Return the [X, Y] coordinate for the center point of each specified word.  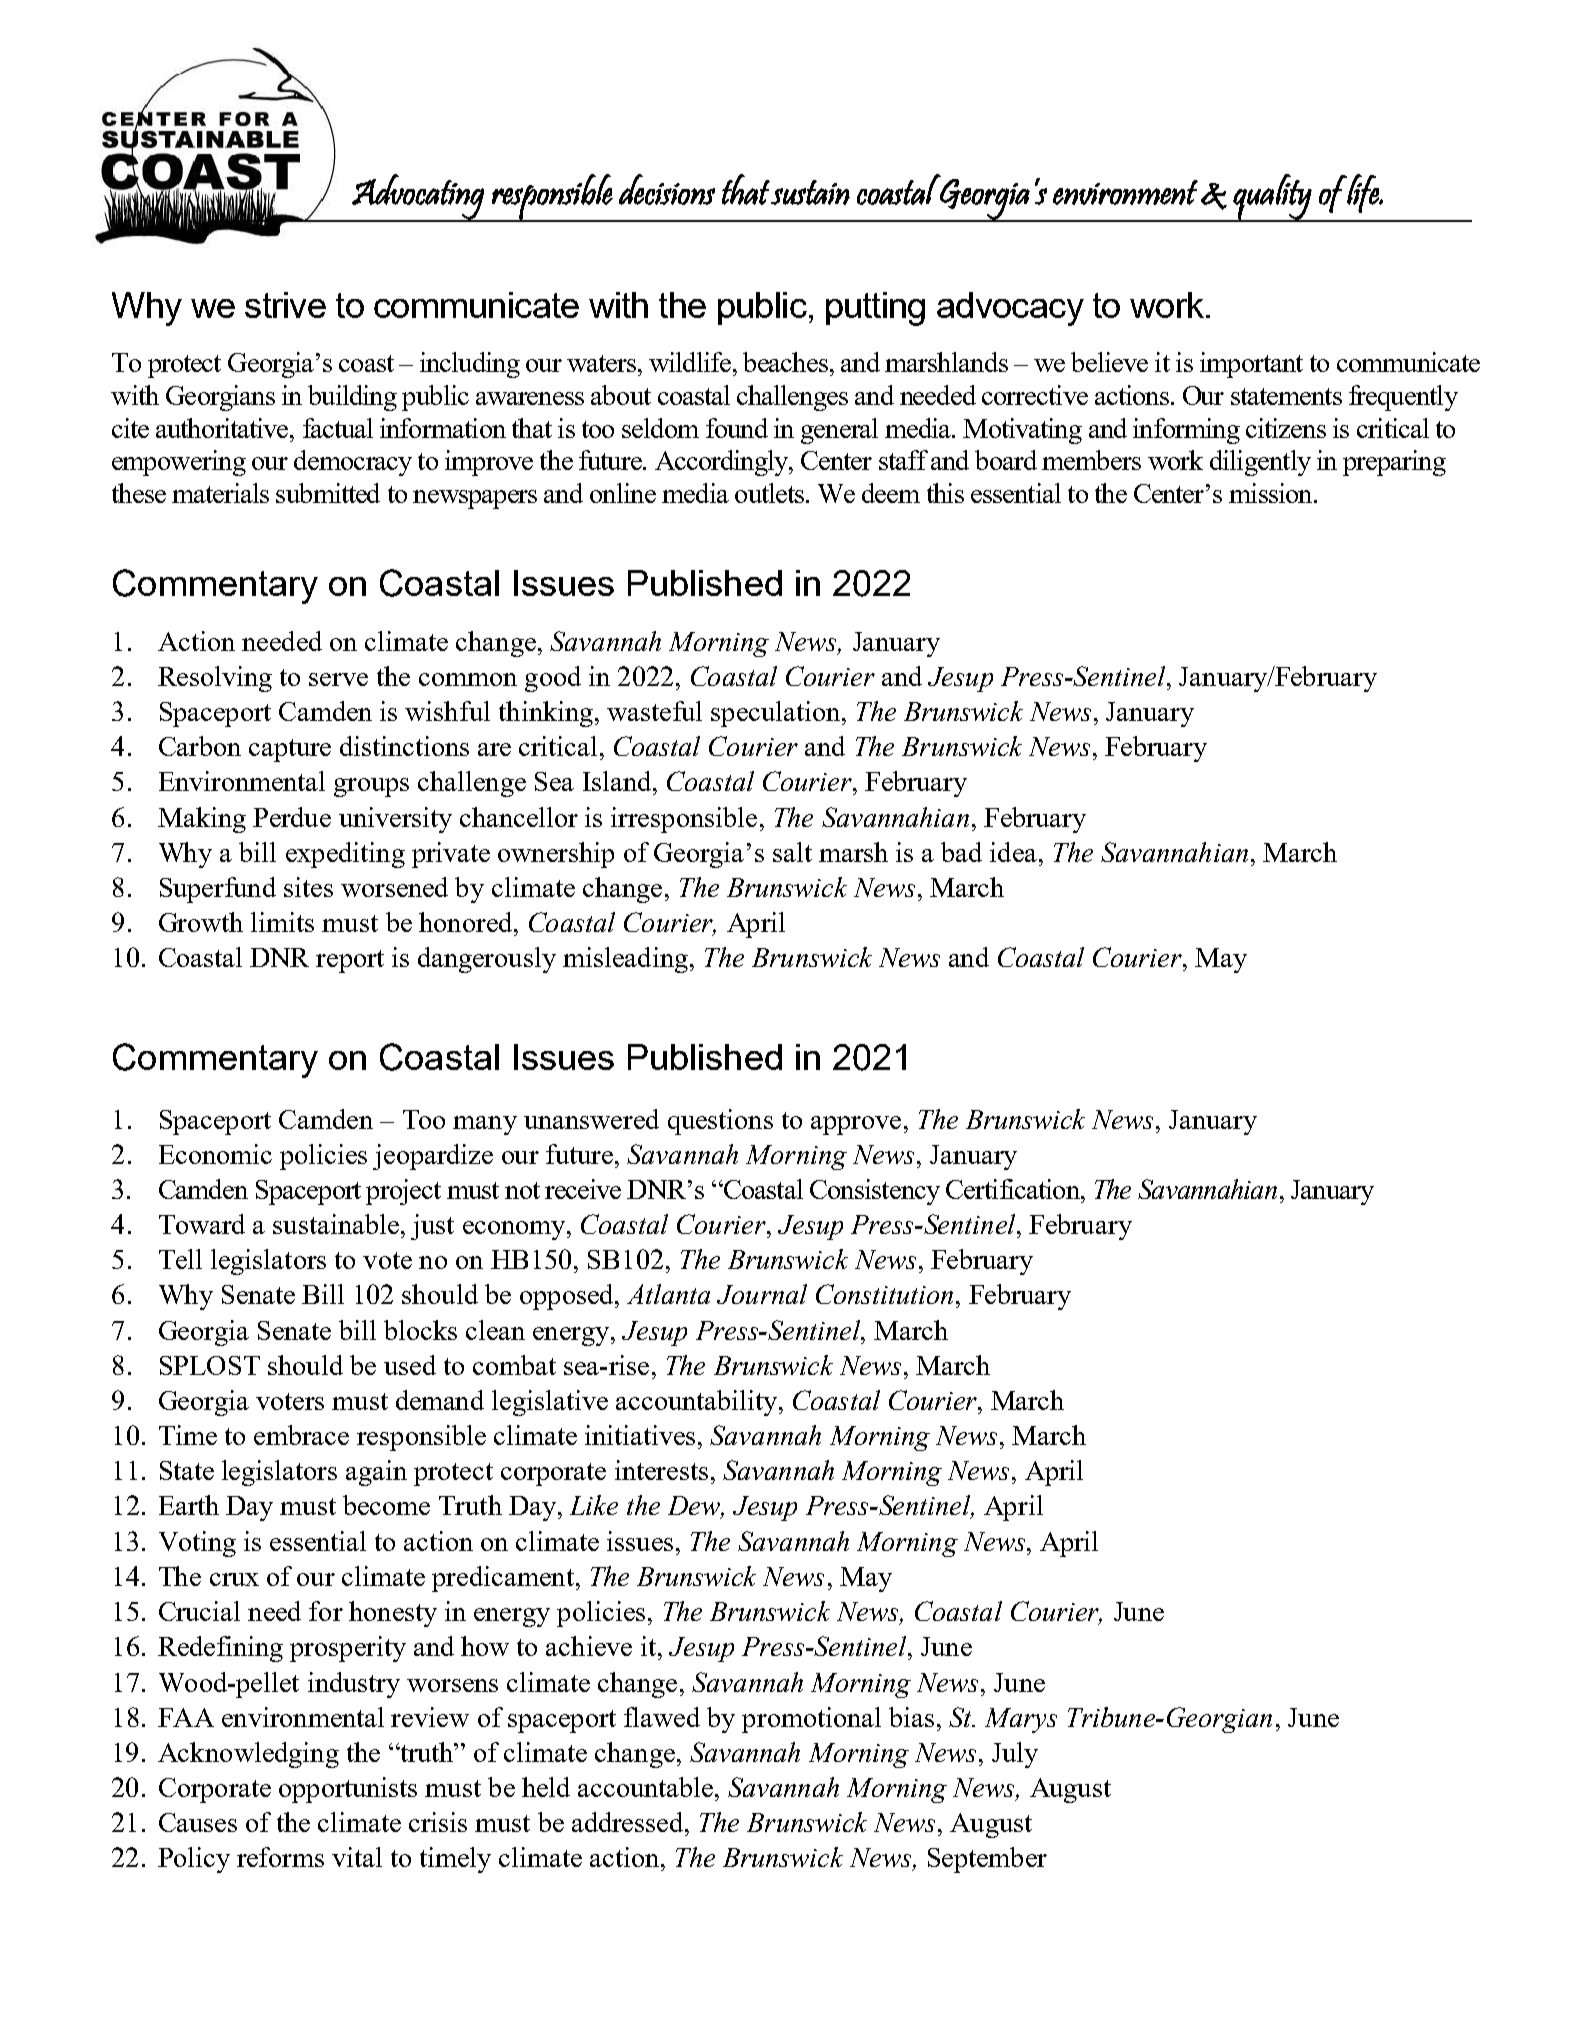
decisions [667, 189]
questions [720, 1122]
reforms [280, 1857]
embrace [301, 1435]
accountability [696, 1403]
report [350, 961]
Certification [1014, 1189]
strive [285, 305]
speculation [775, 714]
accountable [645, 1787]
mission [1272, 493]
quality [1272, 198]
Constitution [884, 1294]
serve [338, 679]
